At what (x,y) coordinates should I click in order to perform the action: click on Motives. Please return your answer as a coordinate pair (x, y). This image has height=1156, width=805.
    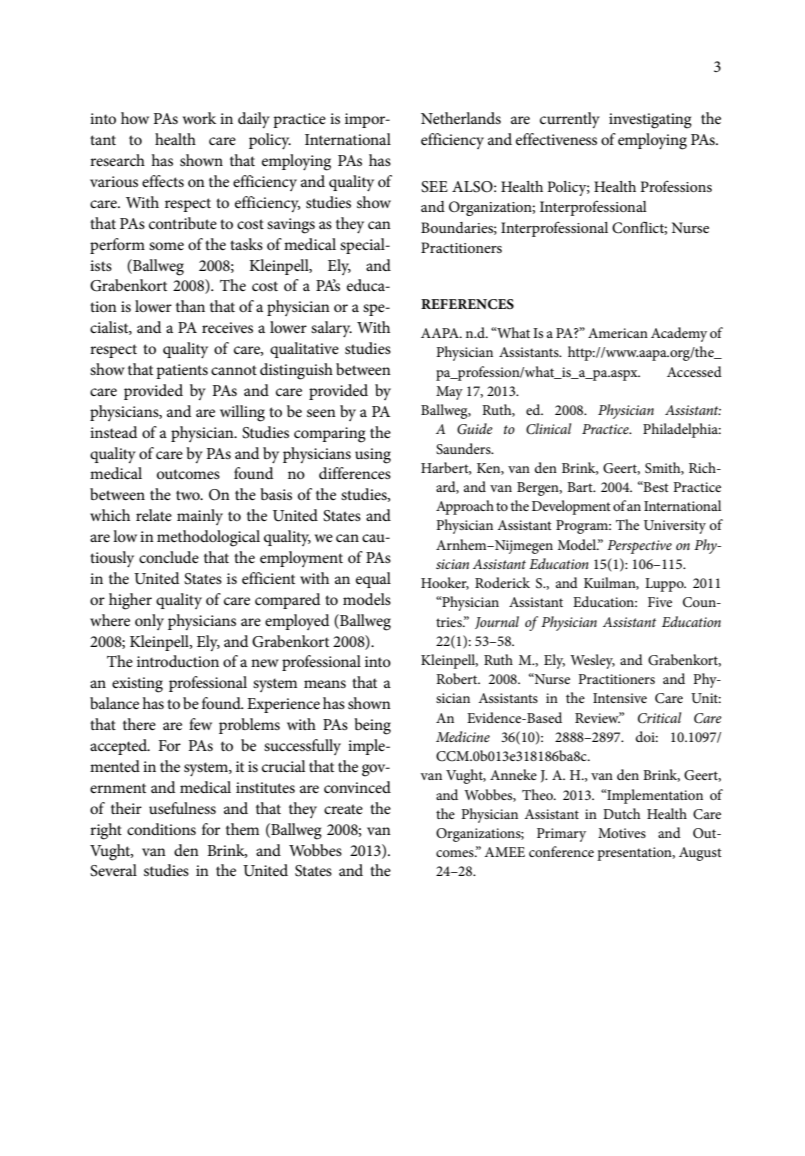
    Looking at the image, I should click on (622, 833).
